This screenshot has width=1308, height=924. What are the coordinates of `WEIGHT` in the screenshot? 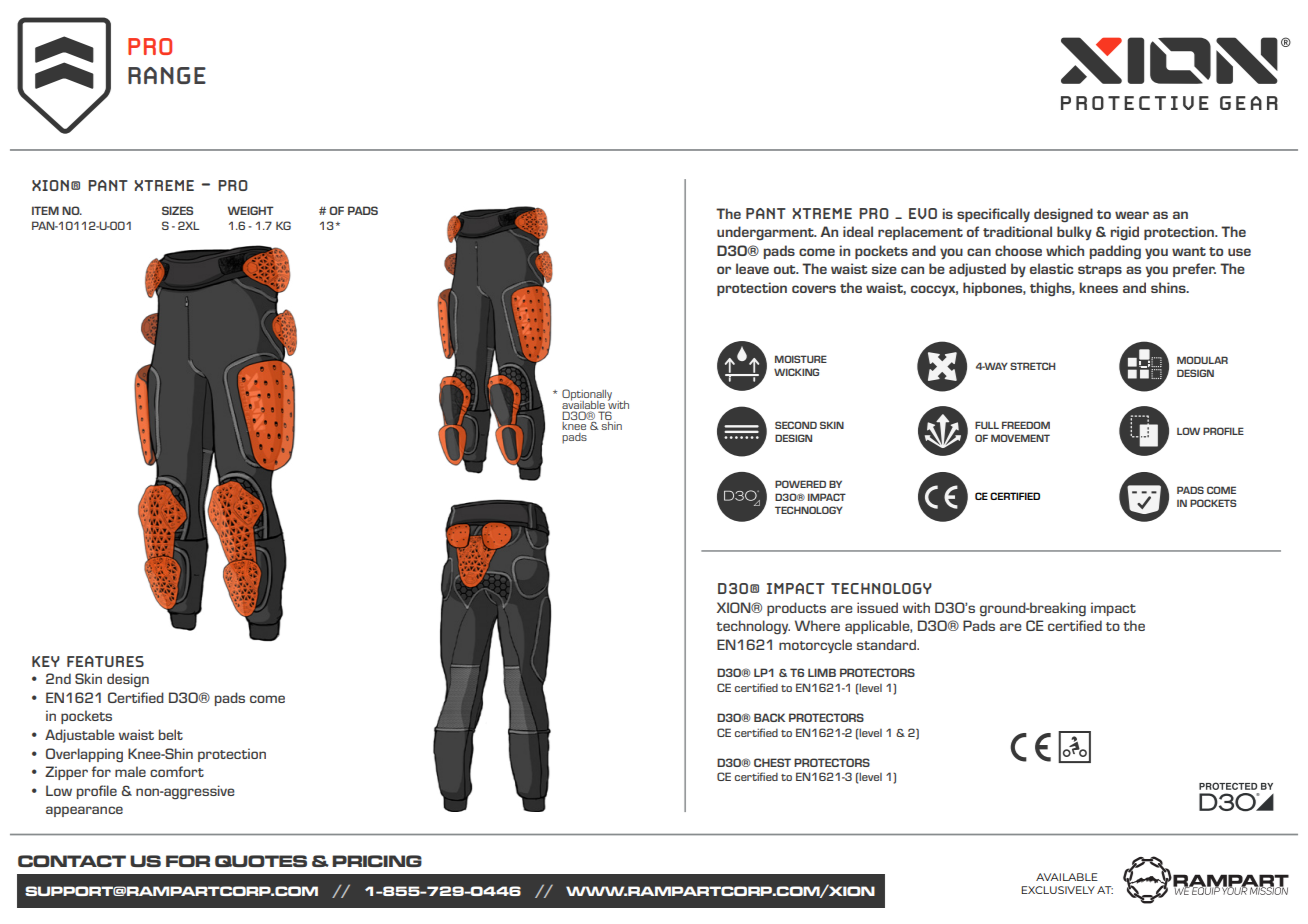 It's located at (251, 210).
